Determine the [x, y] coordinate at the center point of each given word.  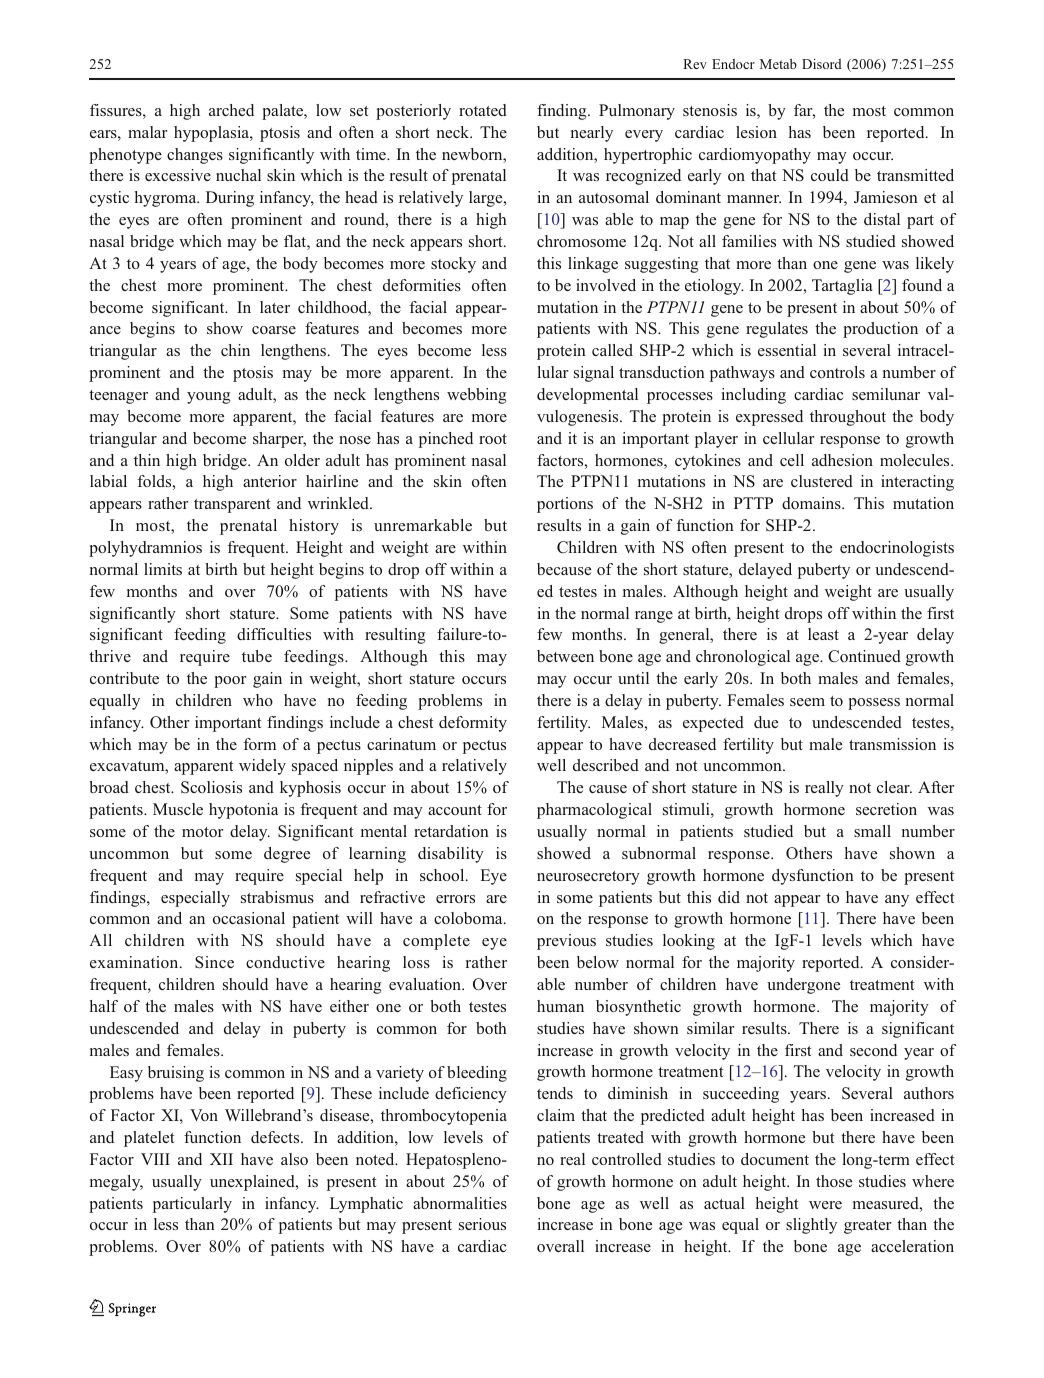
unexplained [253, 1183]
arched [231, 110]
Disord [822, 64]
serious [482, 1224]
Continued [864, 656]
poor [230, 682]
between [565, 656]
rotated [483, 110]
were [825, 1205]
